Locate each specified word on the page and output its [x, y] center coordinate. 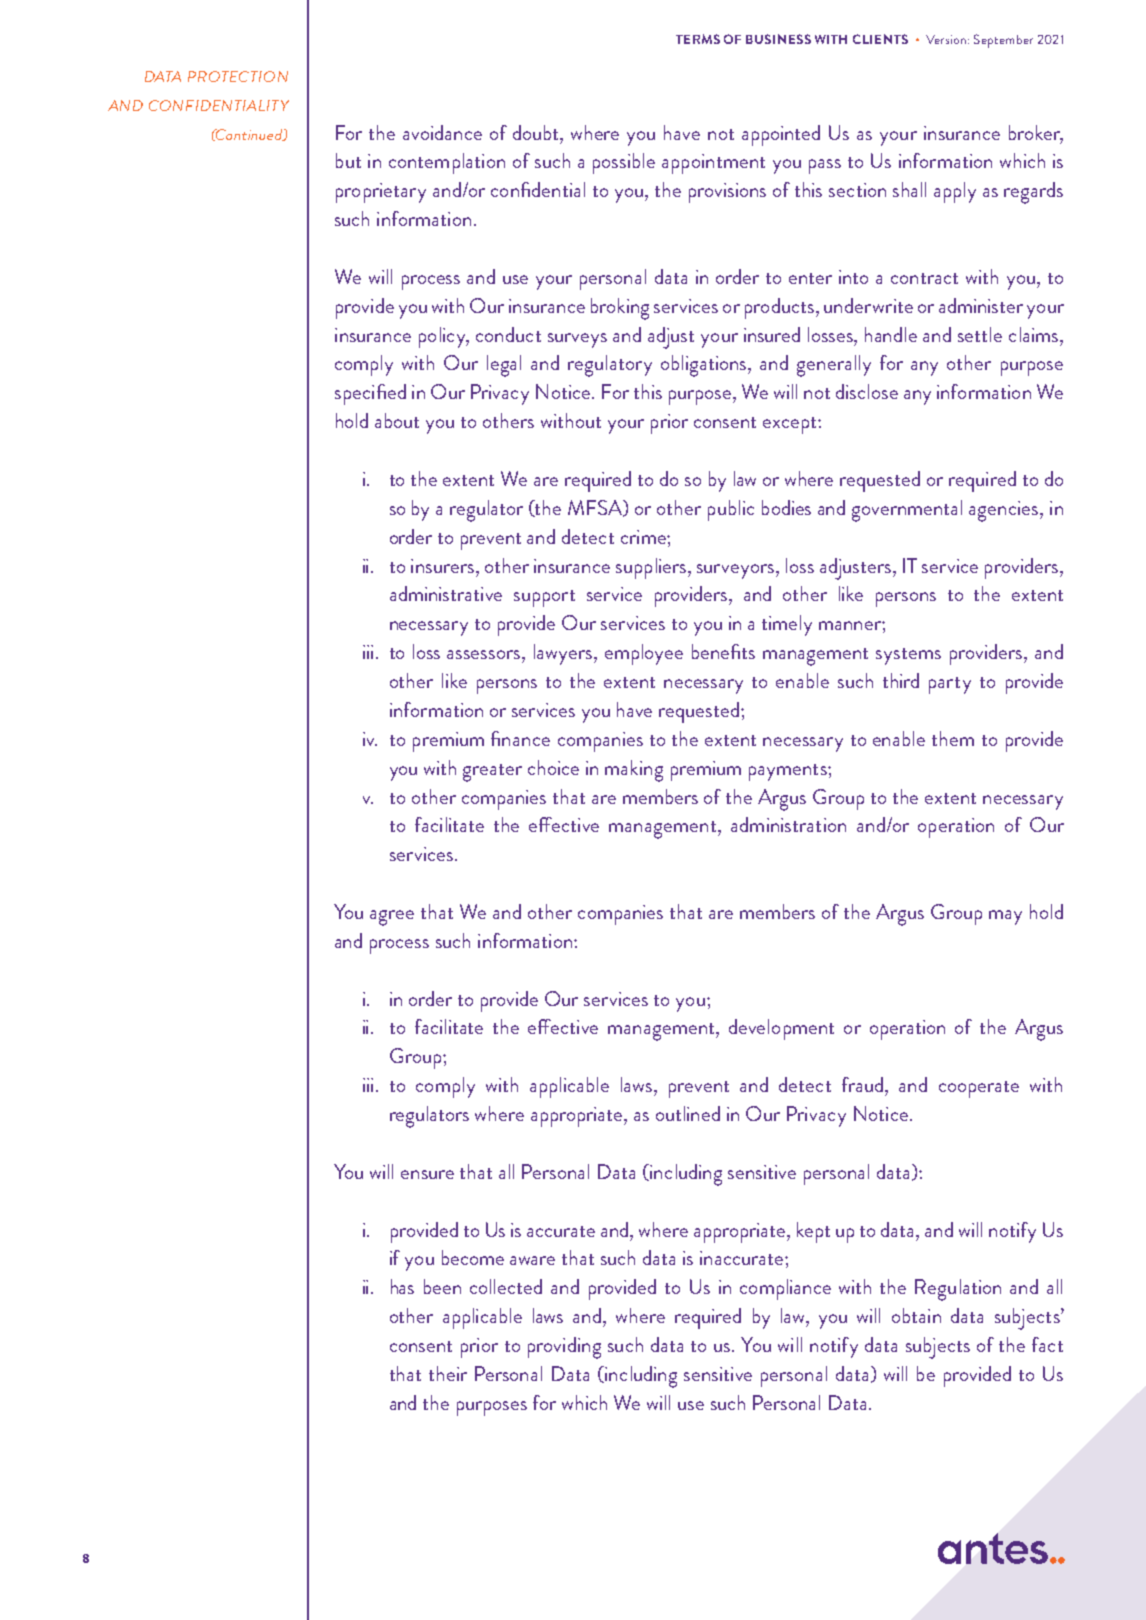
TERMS [698, 39]
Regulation [958, 1290]
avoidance [442, 132]
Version [947, 39]
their [448, 1373]
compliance [785, 1289]
